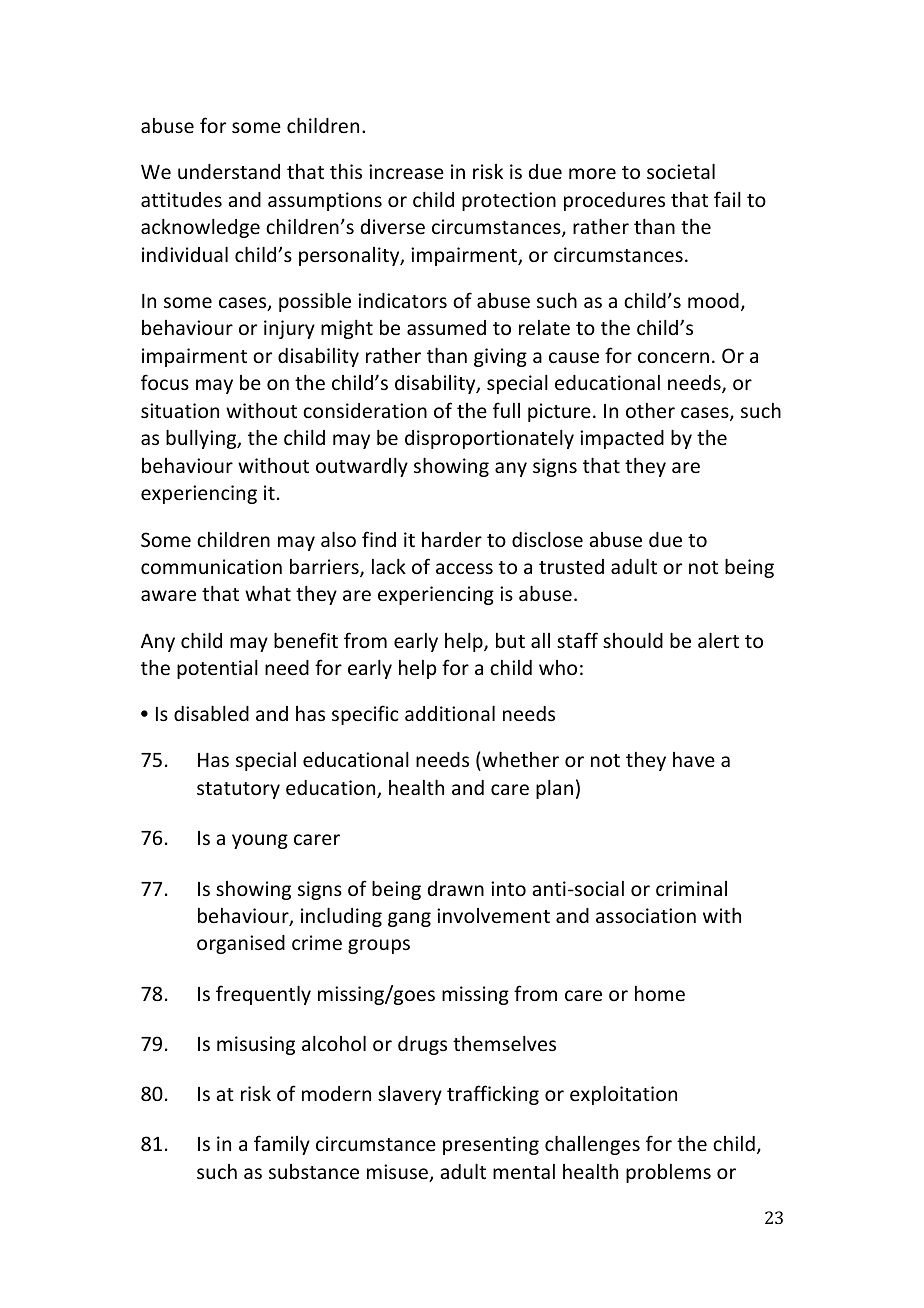  What do you see at coordinates (646, 915) in the screenshot?
I see `association` at bounding box center [646, 915].
